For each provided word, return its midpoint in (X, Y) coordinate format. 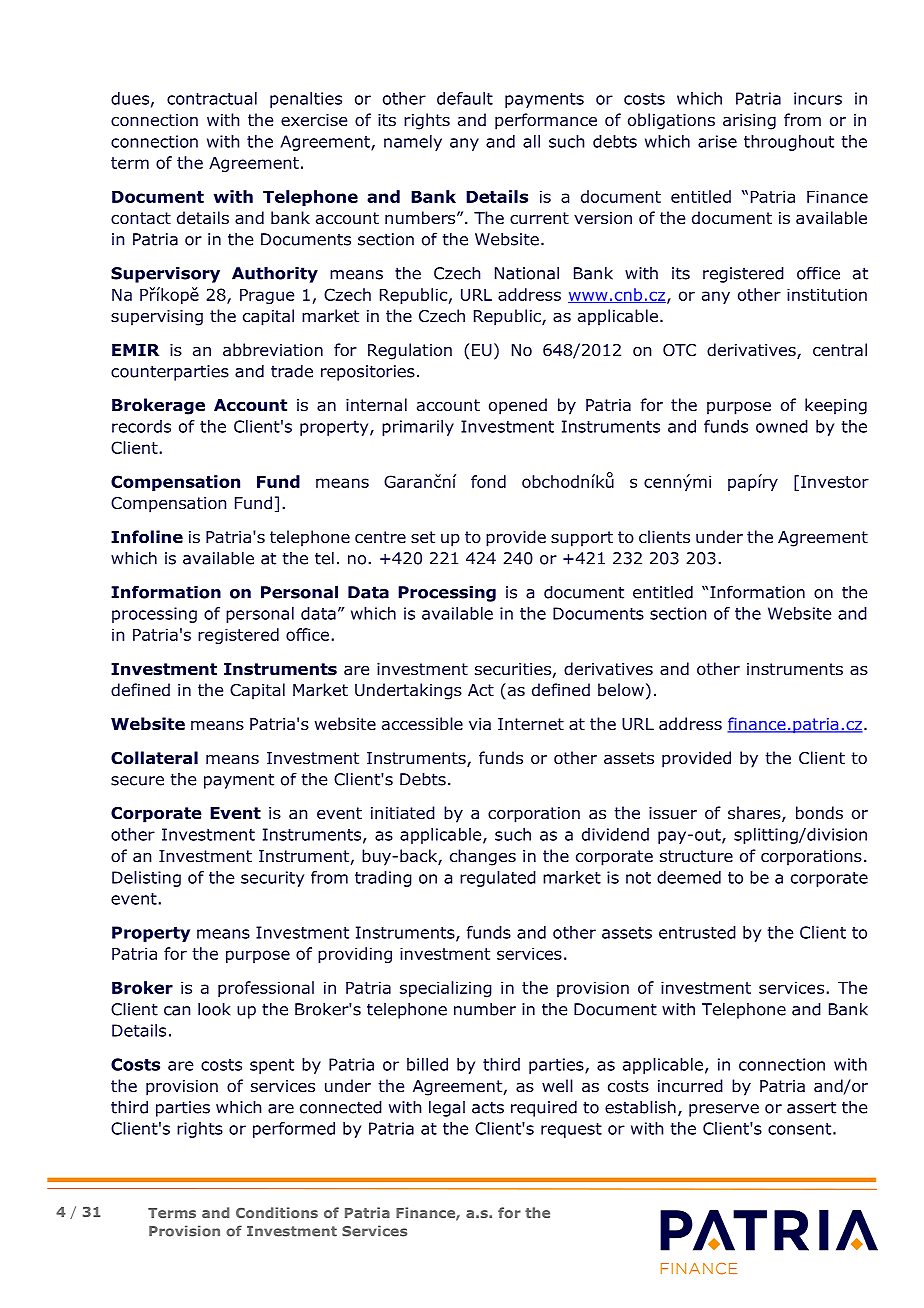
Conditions (277, 1212)
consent (799, 1129)
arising (749, 122)
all (531, 141)
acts (488, 1107)
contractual (212, 98)
